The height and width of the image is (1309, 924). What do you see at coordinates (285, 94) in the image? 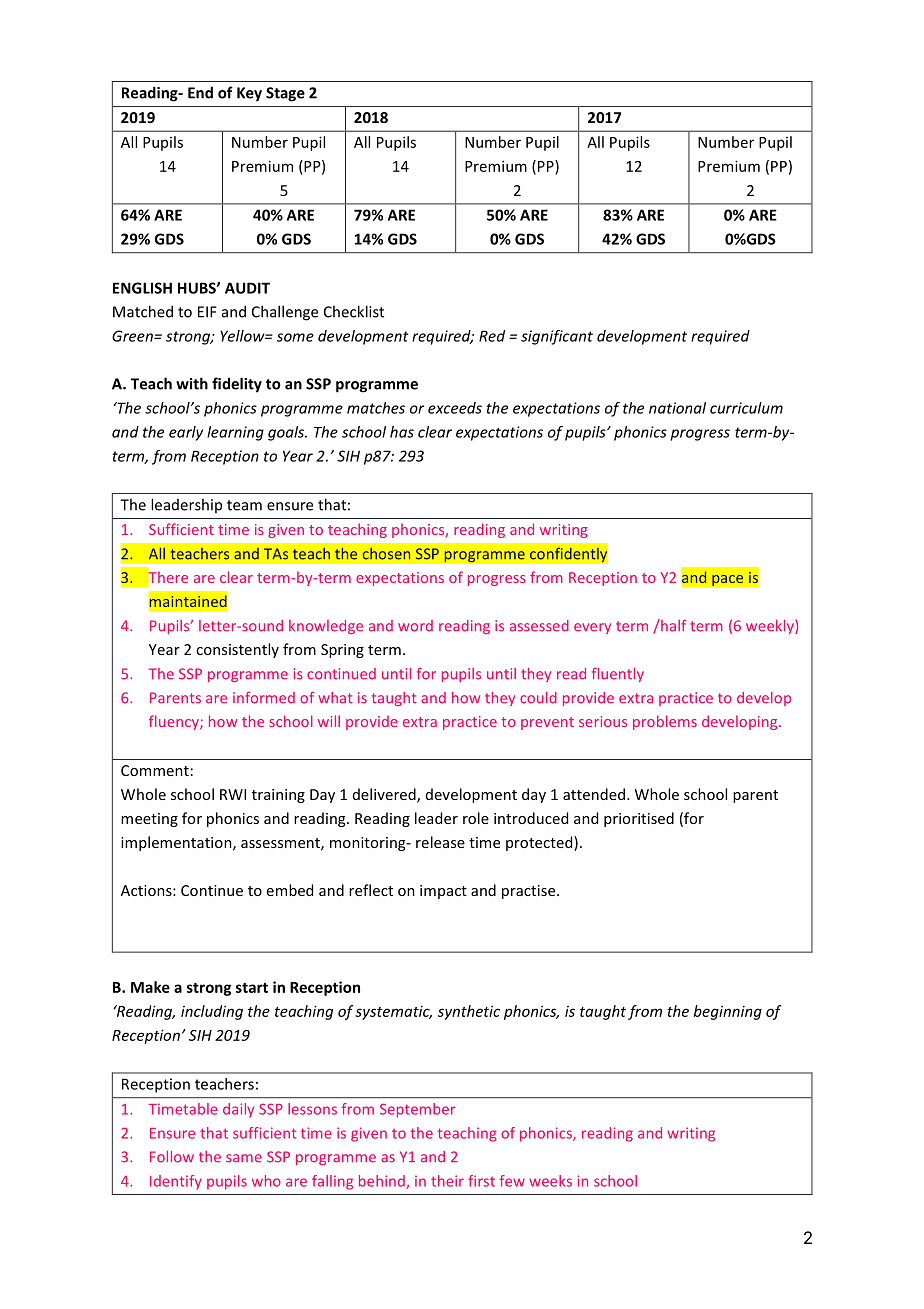
I see `Stage` at bounding box center [285, 94].
